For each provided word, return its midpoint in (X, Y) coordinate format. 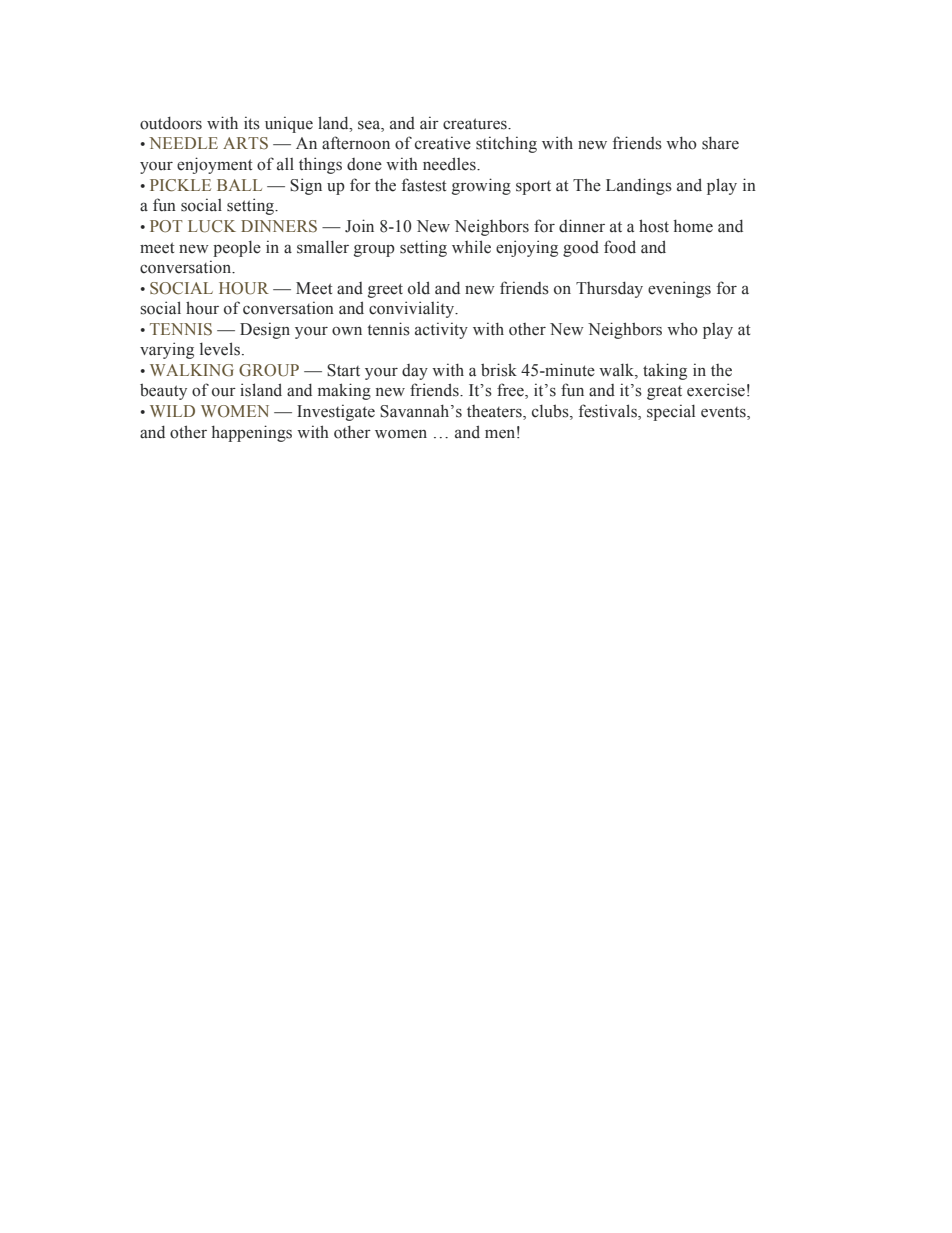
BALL (239, 185)
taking (665, 371)
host (654, 226)
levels (221, 349)
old (419, 288)
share (720, 143)
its (252, 123)
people (237, 249)
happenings (252, 433)
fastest (424, 185)
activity (441, 330)
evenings (679, 289)
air (429, 122)
